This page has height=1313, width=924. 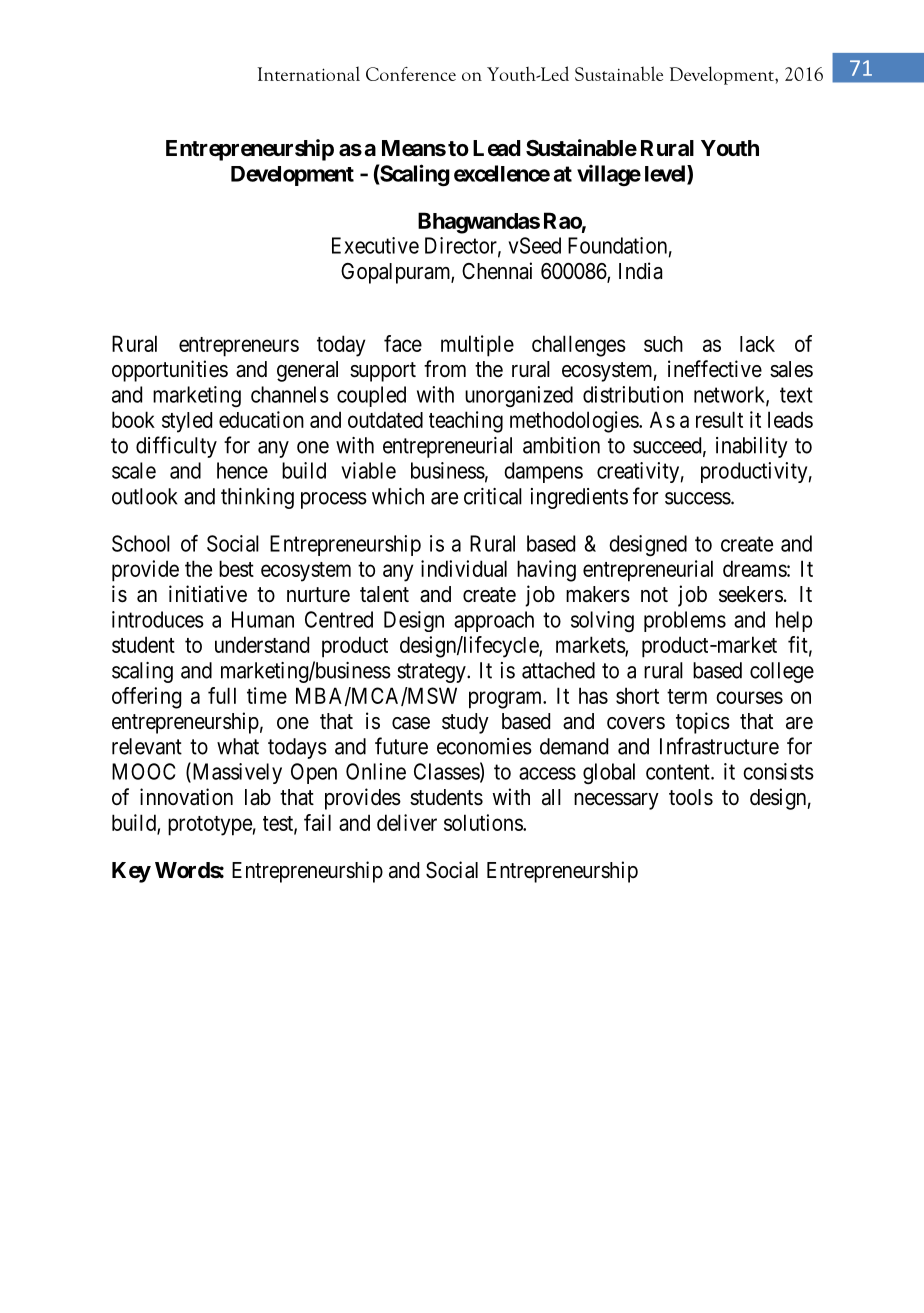 What do you see at coordinates (666, 174) in the page?
I see `level` at bounding box center [666, 174].
